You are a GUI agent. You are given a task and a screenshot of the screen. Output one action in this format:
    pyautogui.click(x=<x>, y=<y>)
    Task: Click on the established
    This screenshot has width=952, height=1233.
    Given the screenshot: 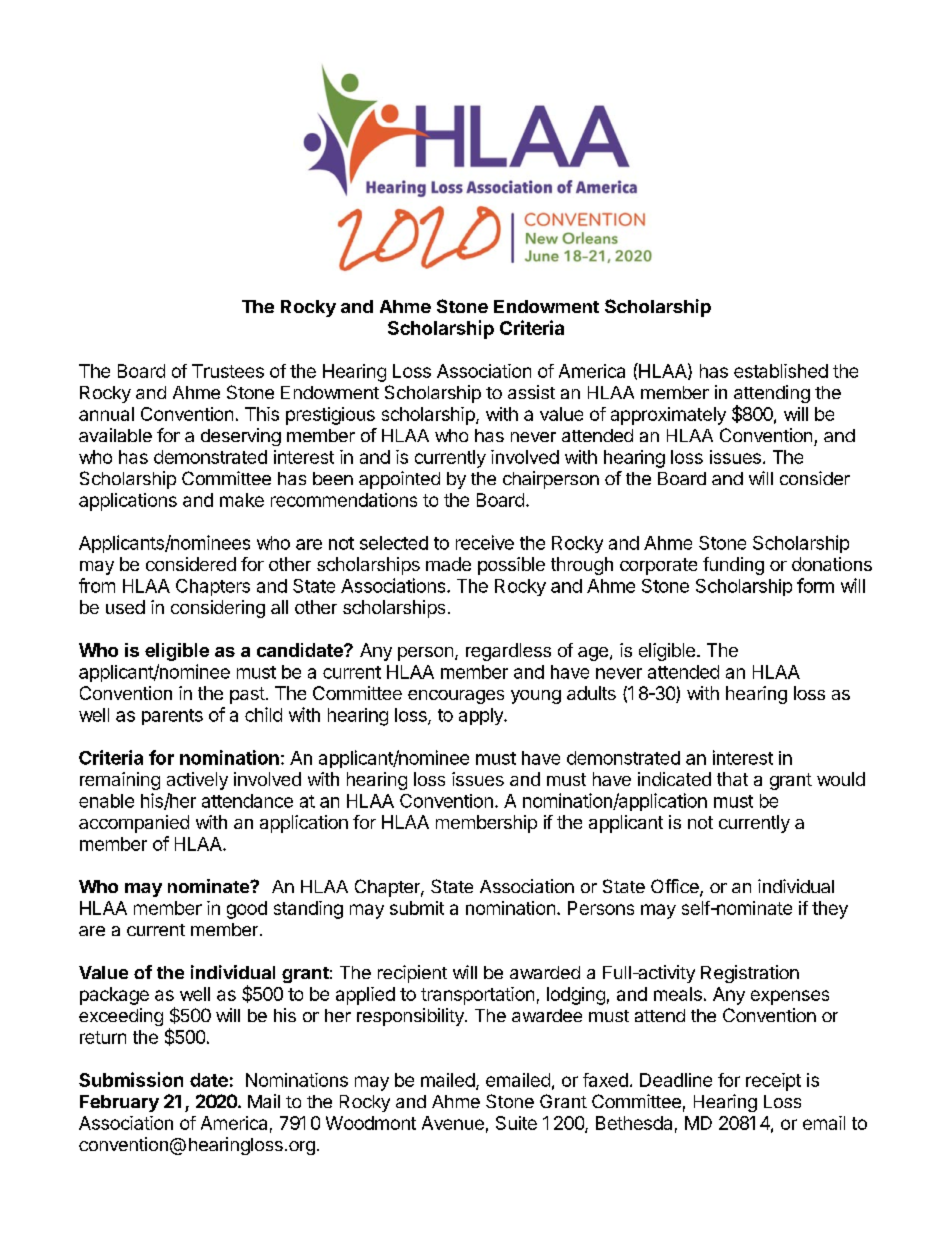 What is the action you would take?
    pyautogui.click(x=781, y=371)
